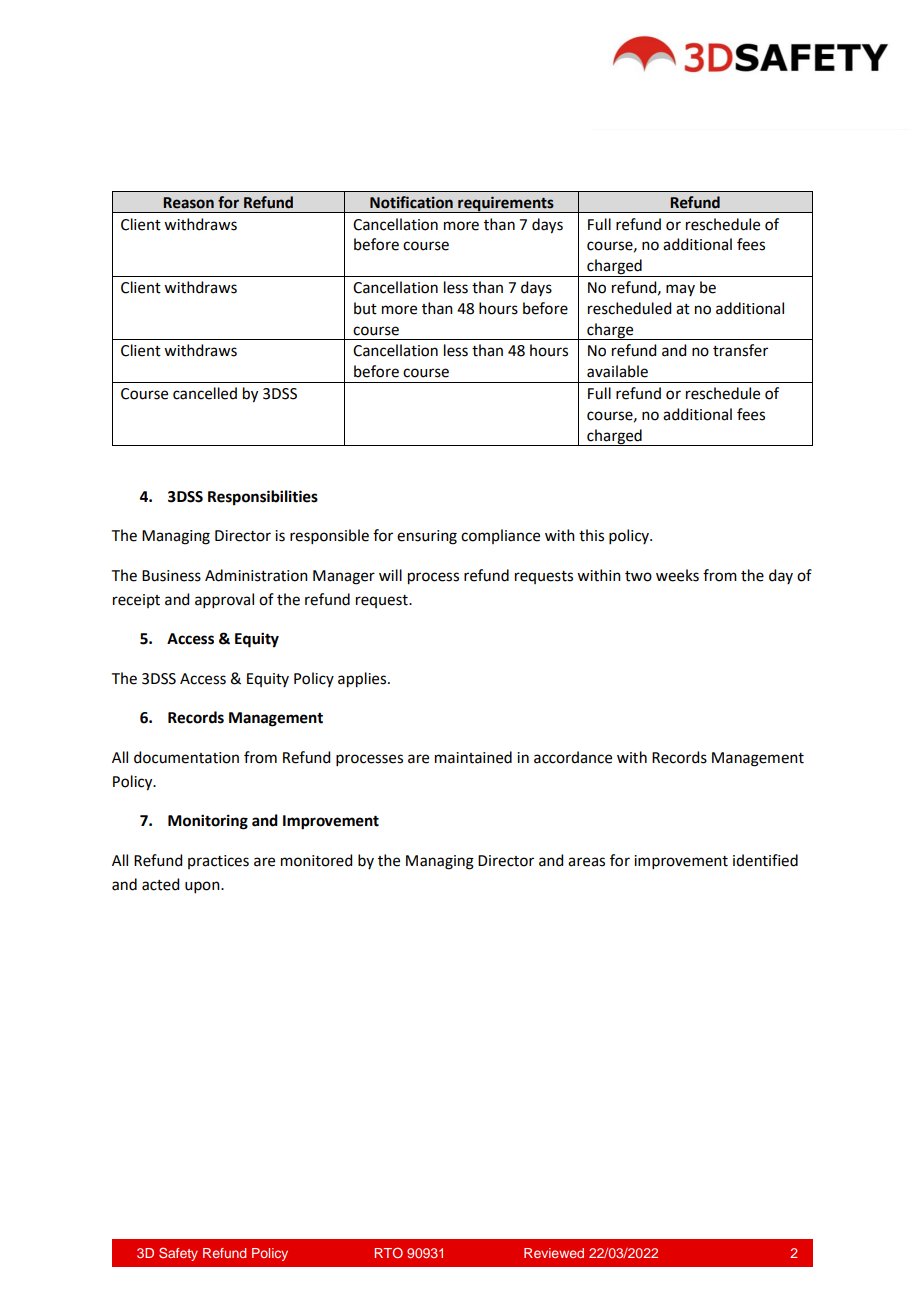 The image size is (924, 1308). I want to click on identified, so click(765, 860).
